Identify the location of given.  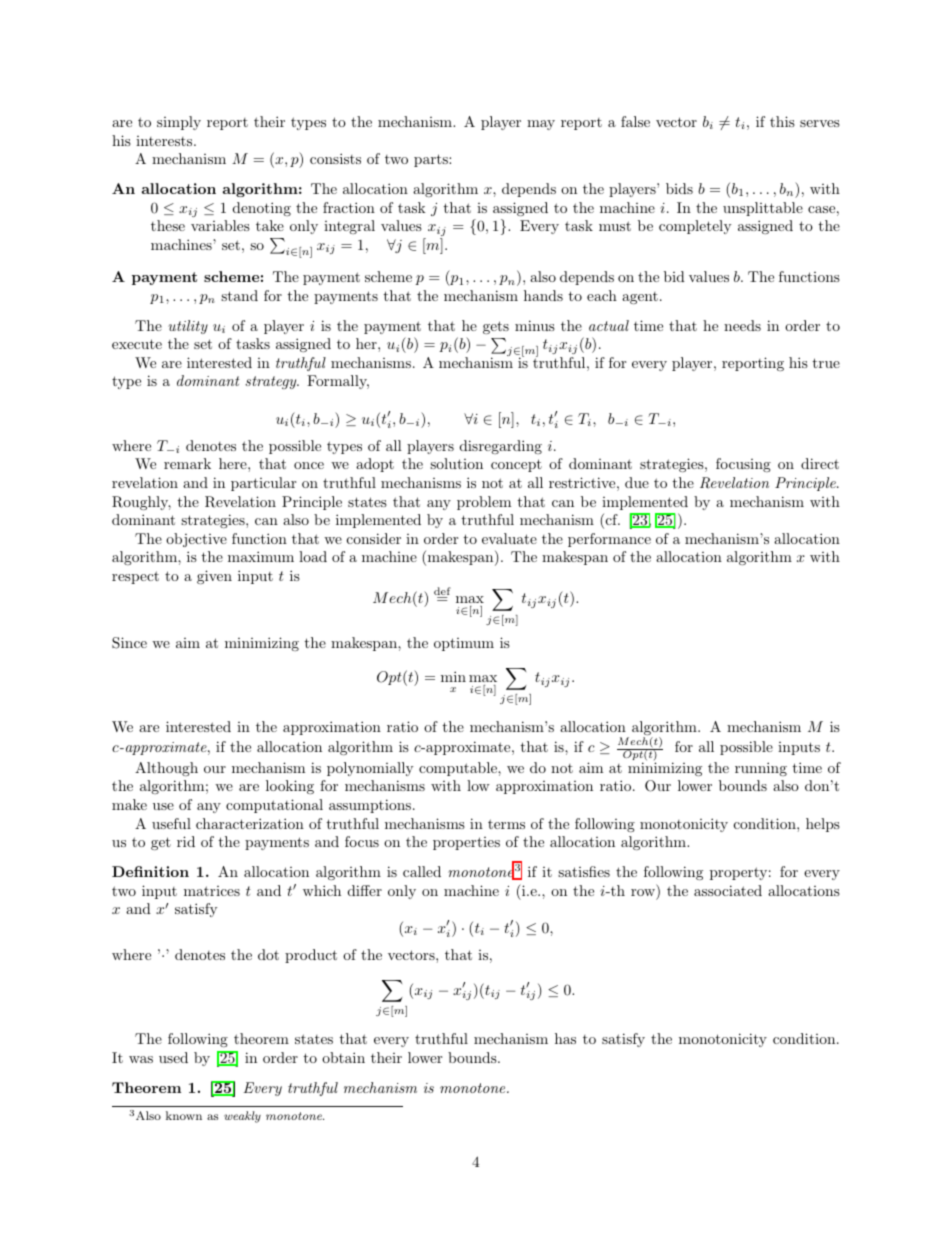
(214, 577).
